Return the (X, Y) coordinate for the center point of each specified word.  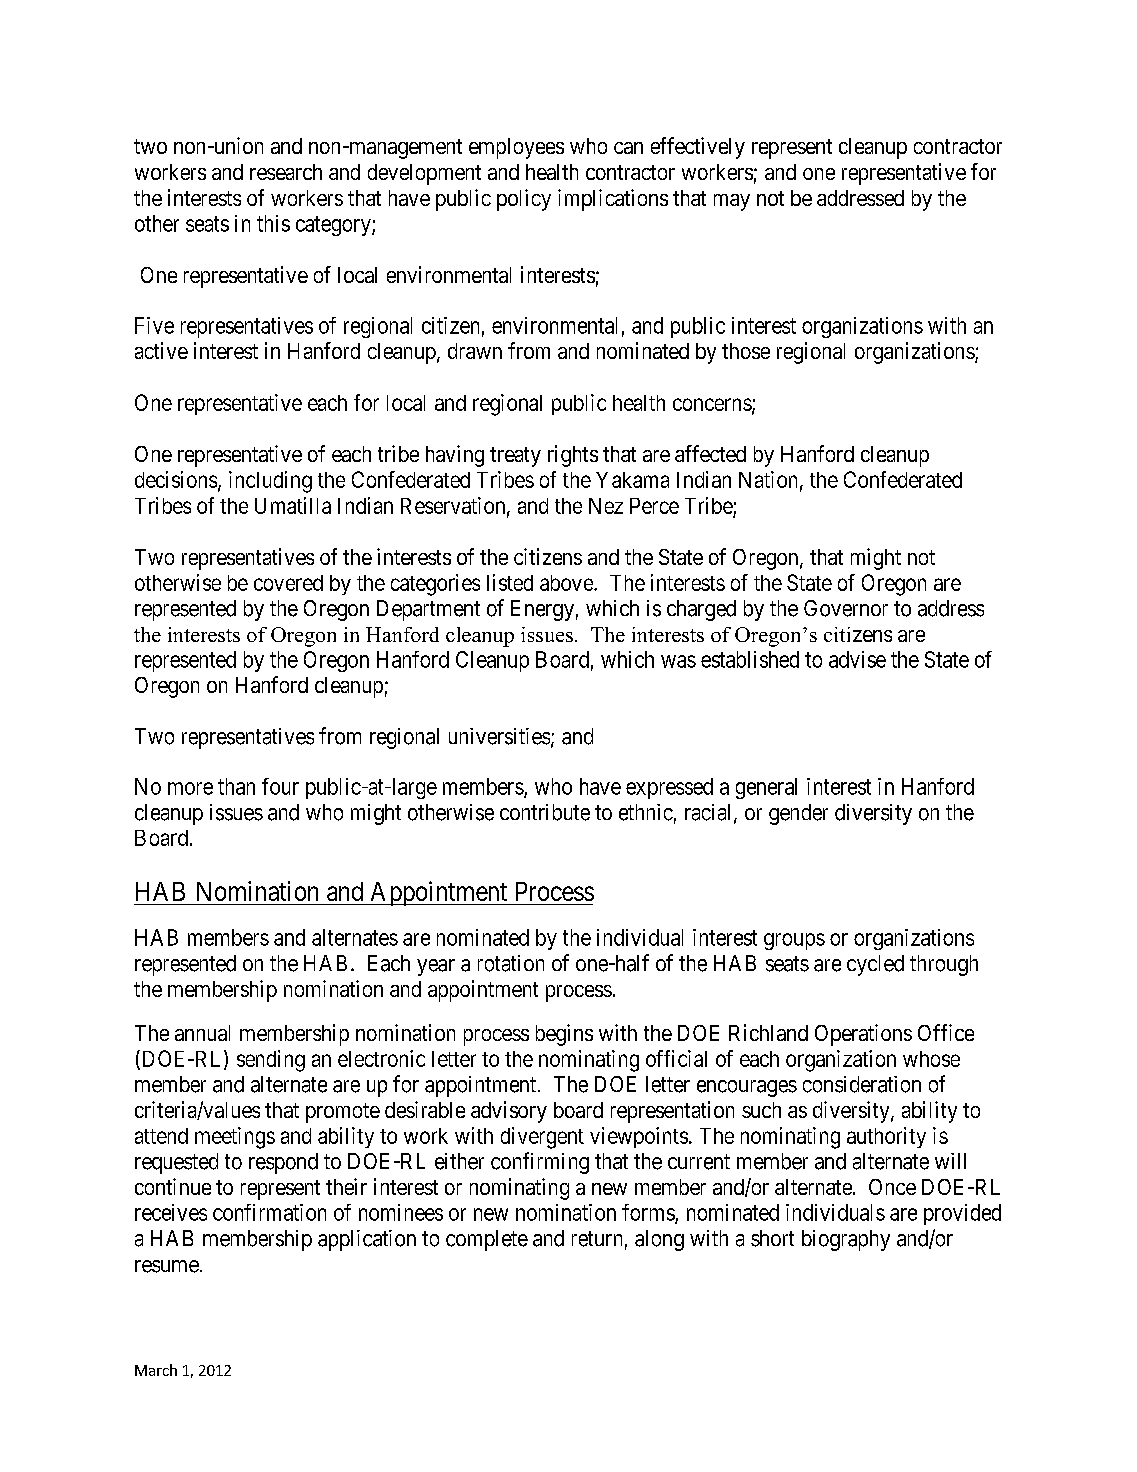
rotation (511, 963)
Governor (846, 608)
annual (202, 1033)
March (156, 1370)
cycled (875, 965)
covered (288, 583)
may (732, 202)
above (567, 583)
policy (524, 200)
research (286, 172)
